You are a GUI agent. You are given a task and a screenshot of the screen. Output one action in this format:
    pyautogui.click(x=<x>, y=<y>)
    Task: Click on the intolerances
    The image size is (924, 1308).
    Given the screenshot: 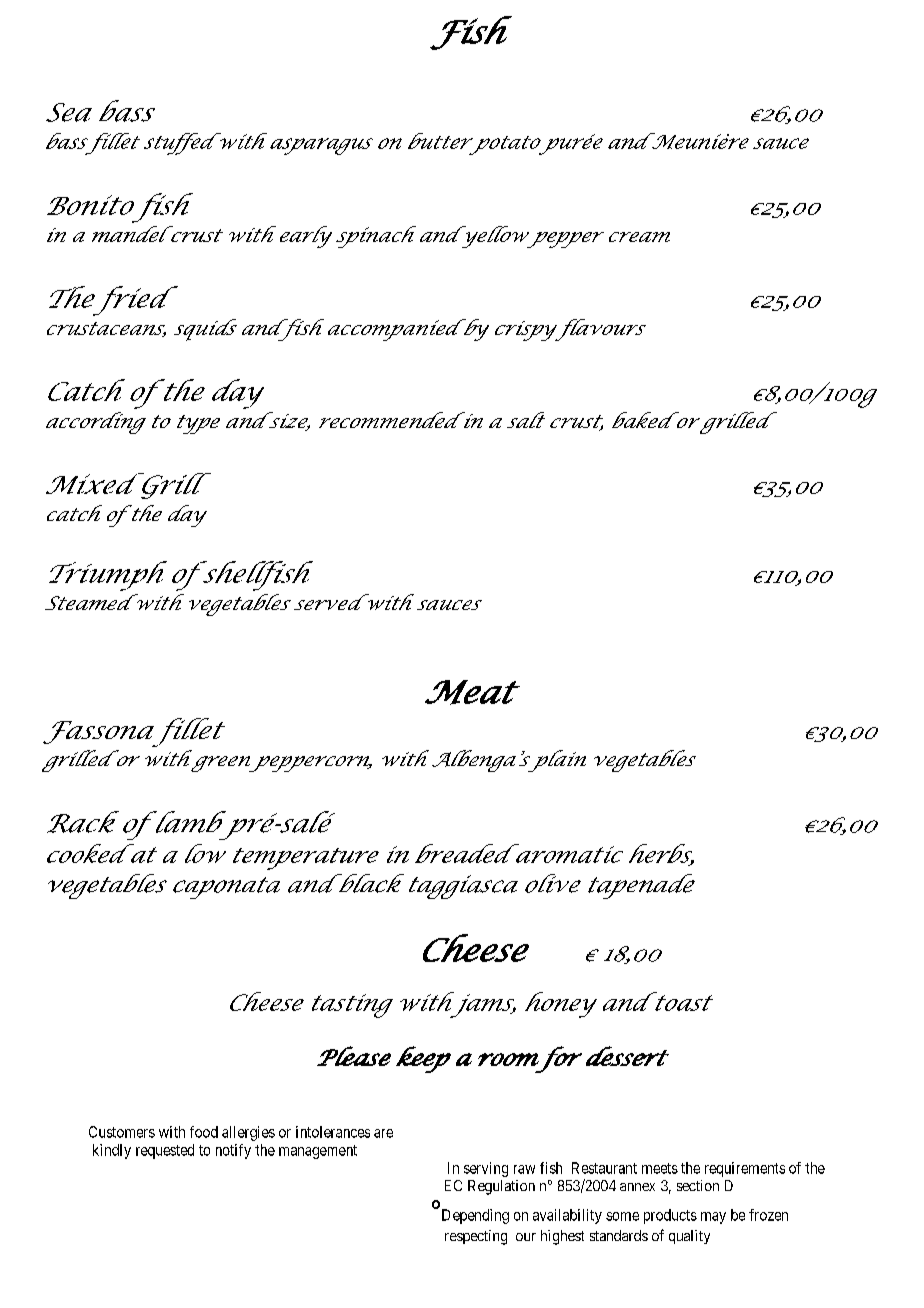 What is the action you would take?
    pyautogui.click(x=333, y=1132)
